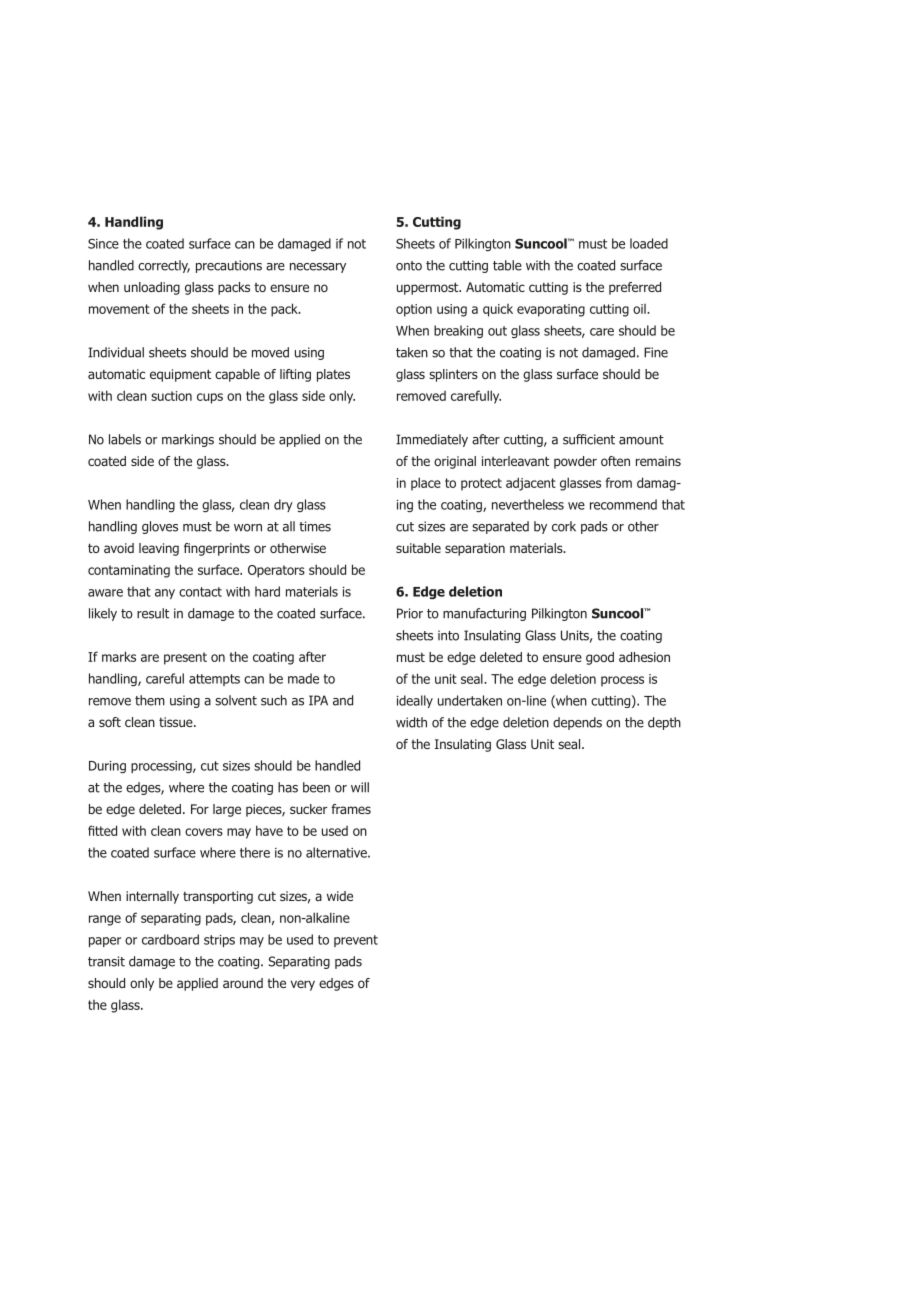 Image resolution: width=924 pixels, height=1308 pixels. I want to click on wide, so click(340, 896).
